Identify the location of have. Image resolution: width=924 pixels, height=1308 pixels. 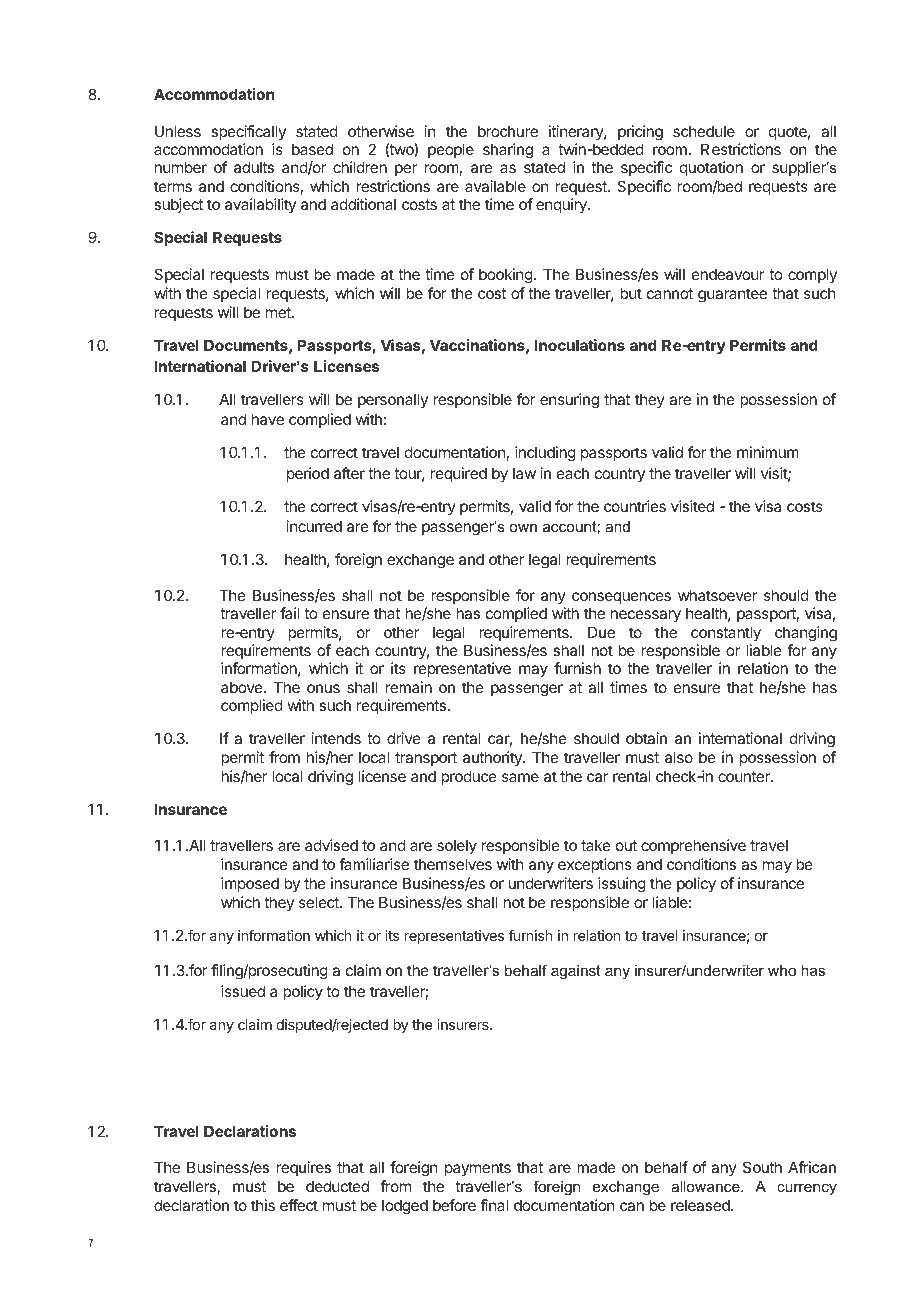
(268, 419).
